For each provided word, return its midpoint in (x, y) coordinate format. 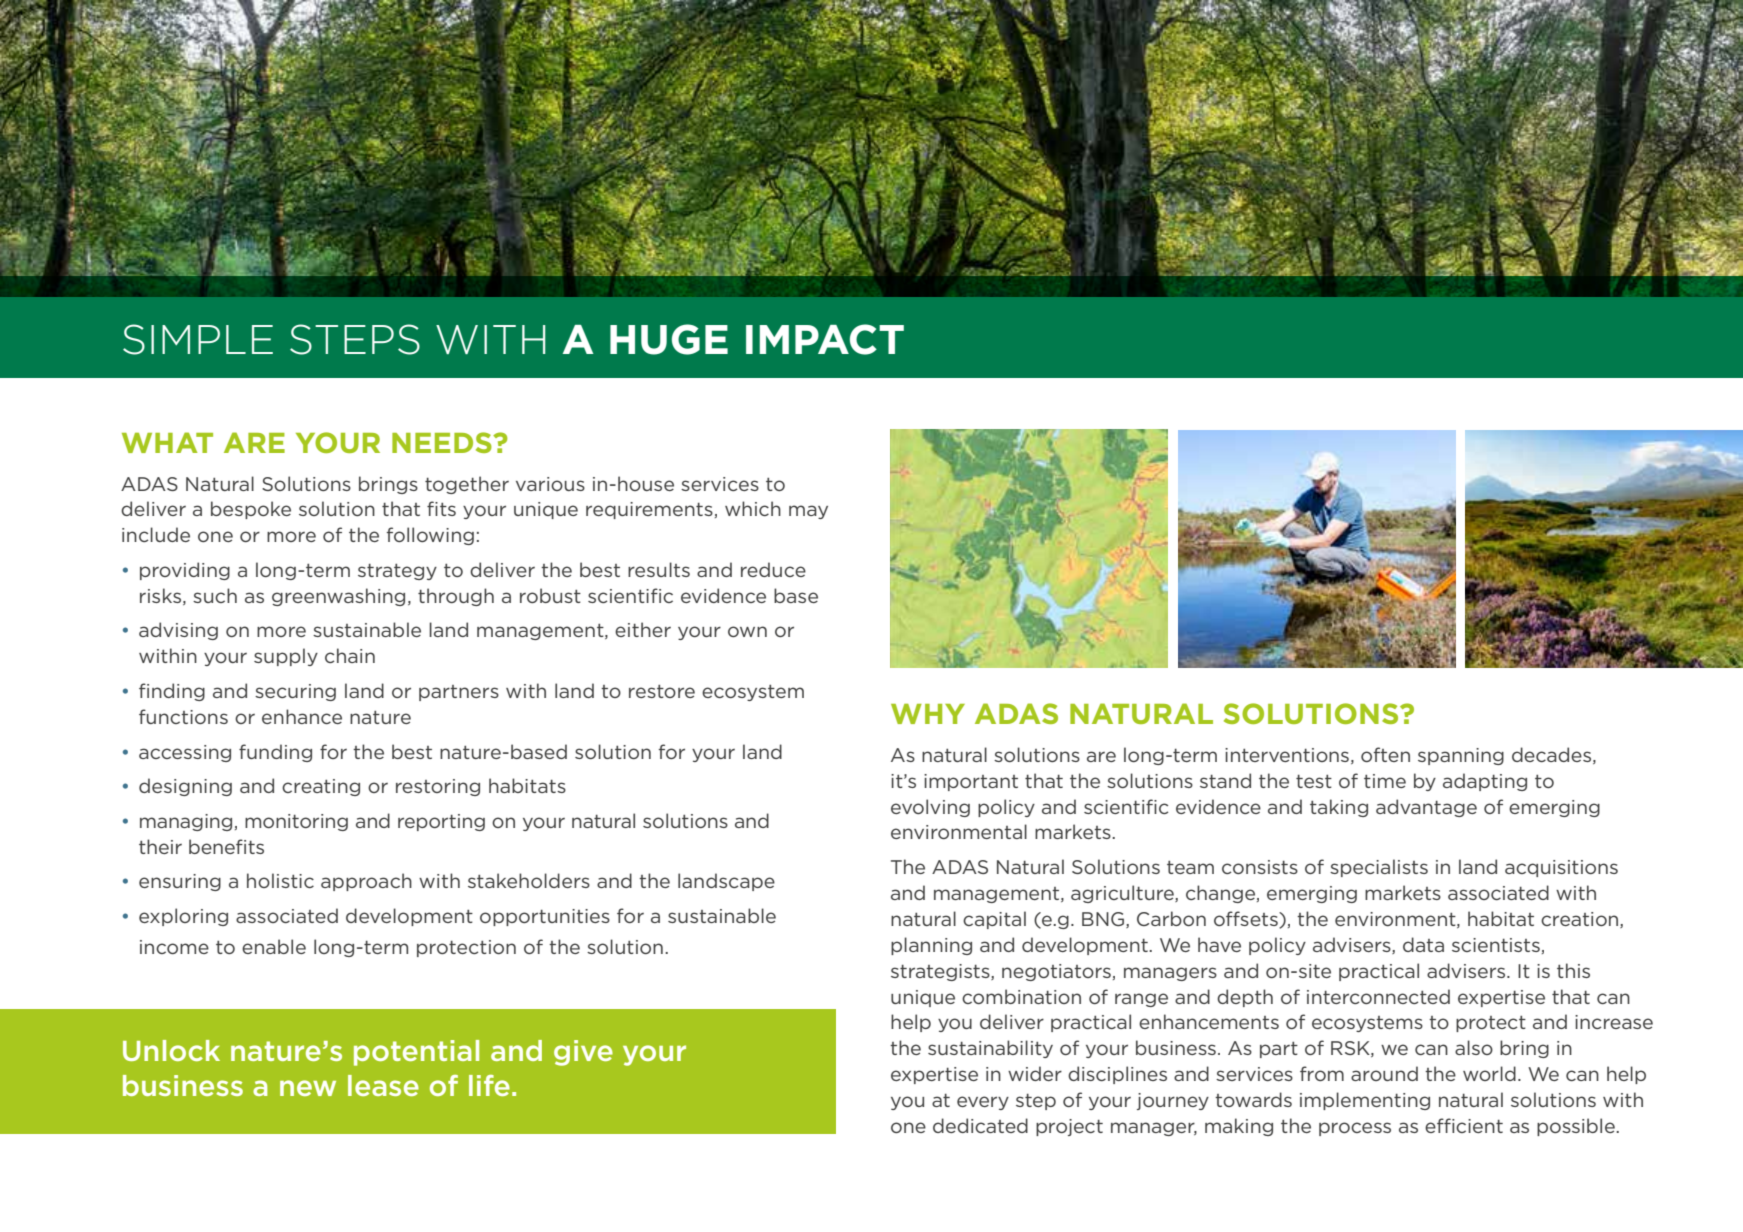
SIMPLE (198, 339)
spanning (1461, 756)
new (308, 1088)
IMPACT (825, 339)
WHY (928, 714)
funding (275, 753)
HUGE (669, 339)
